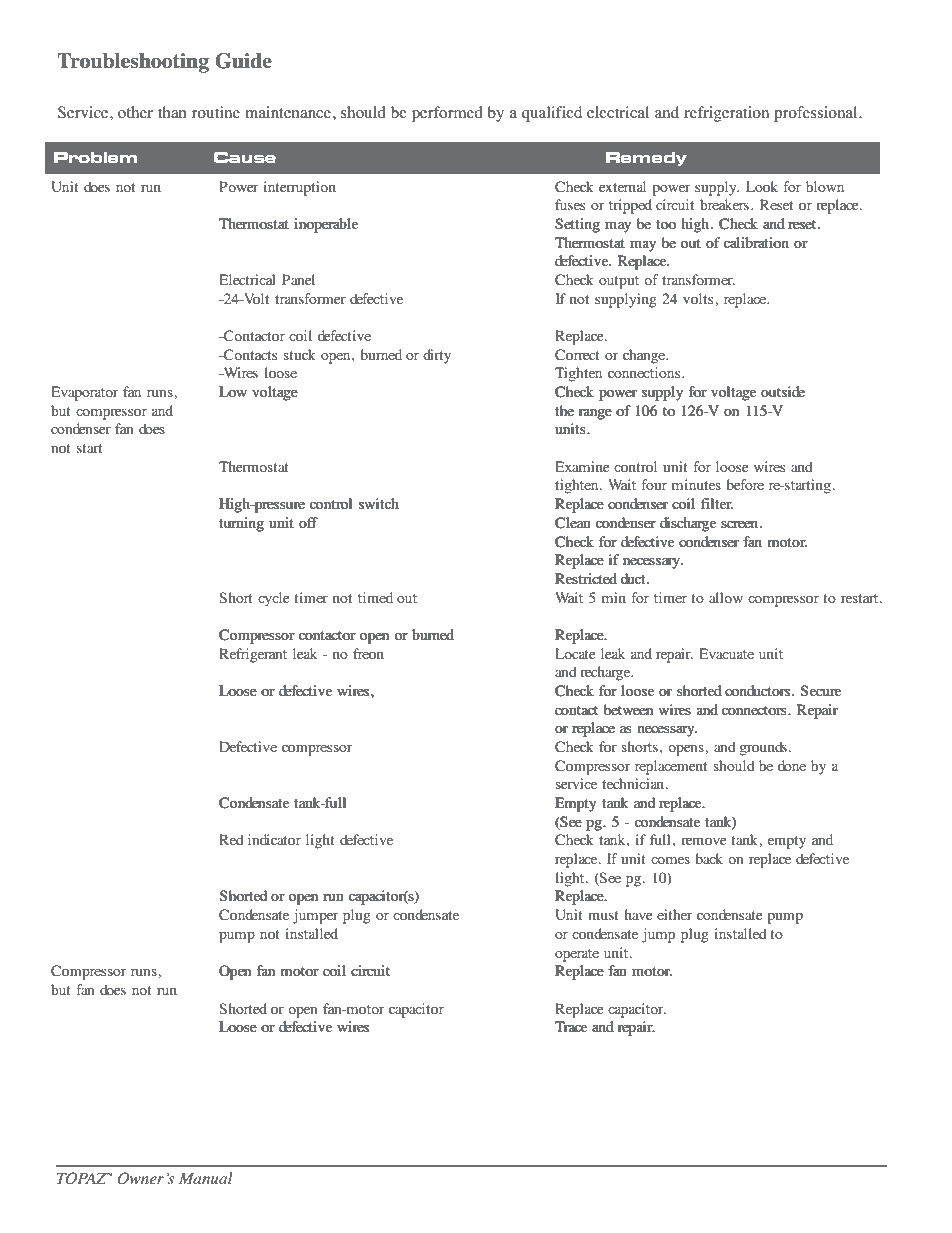 This screenshot has height=1233, width=952. I want to click on performed, so click(447, 114).
